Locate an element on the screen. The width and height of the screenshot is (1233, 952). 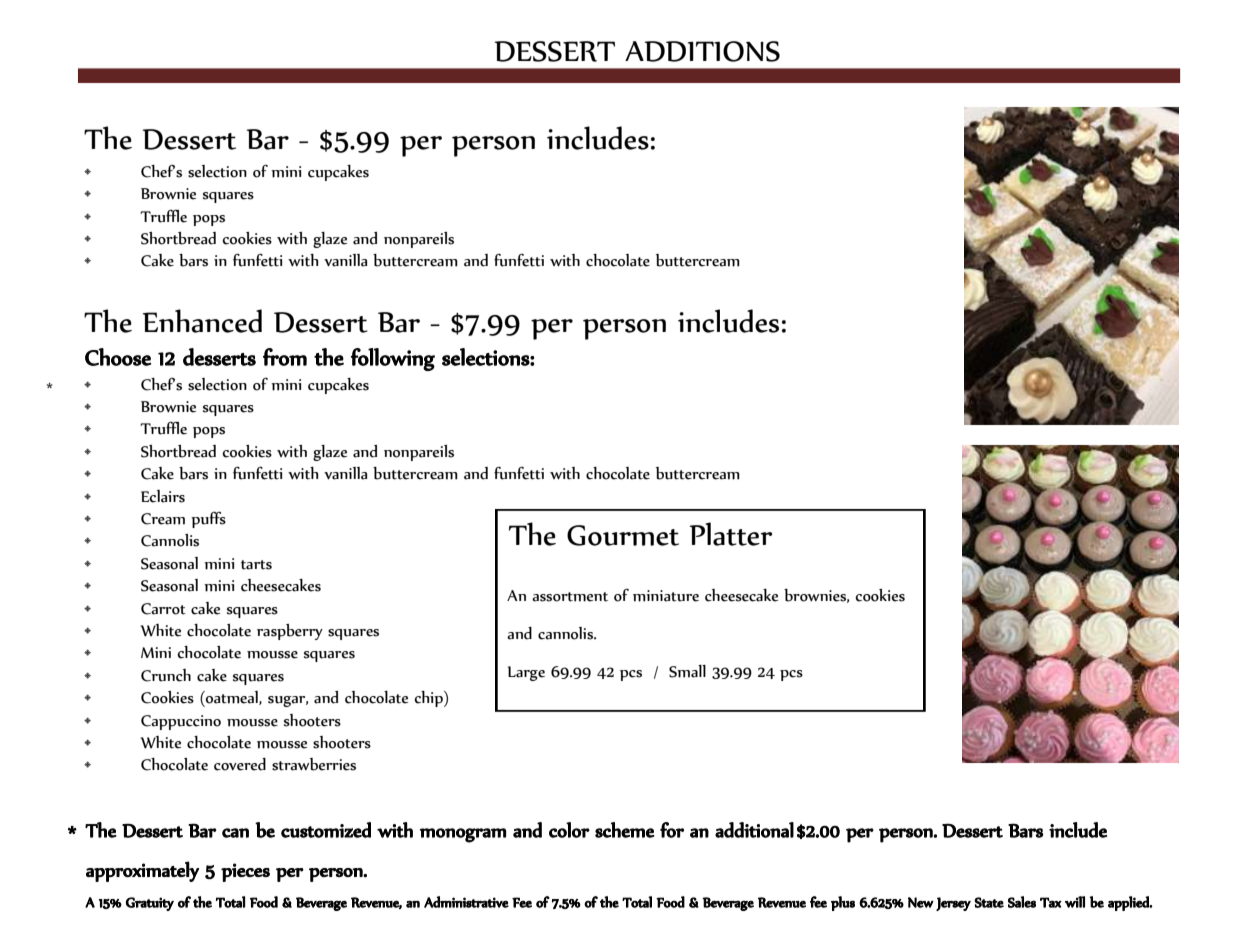
Jersey is located at coordinates (953, 904).
